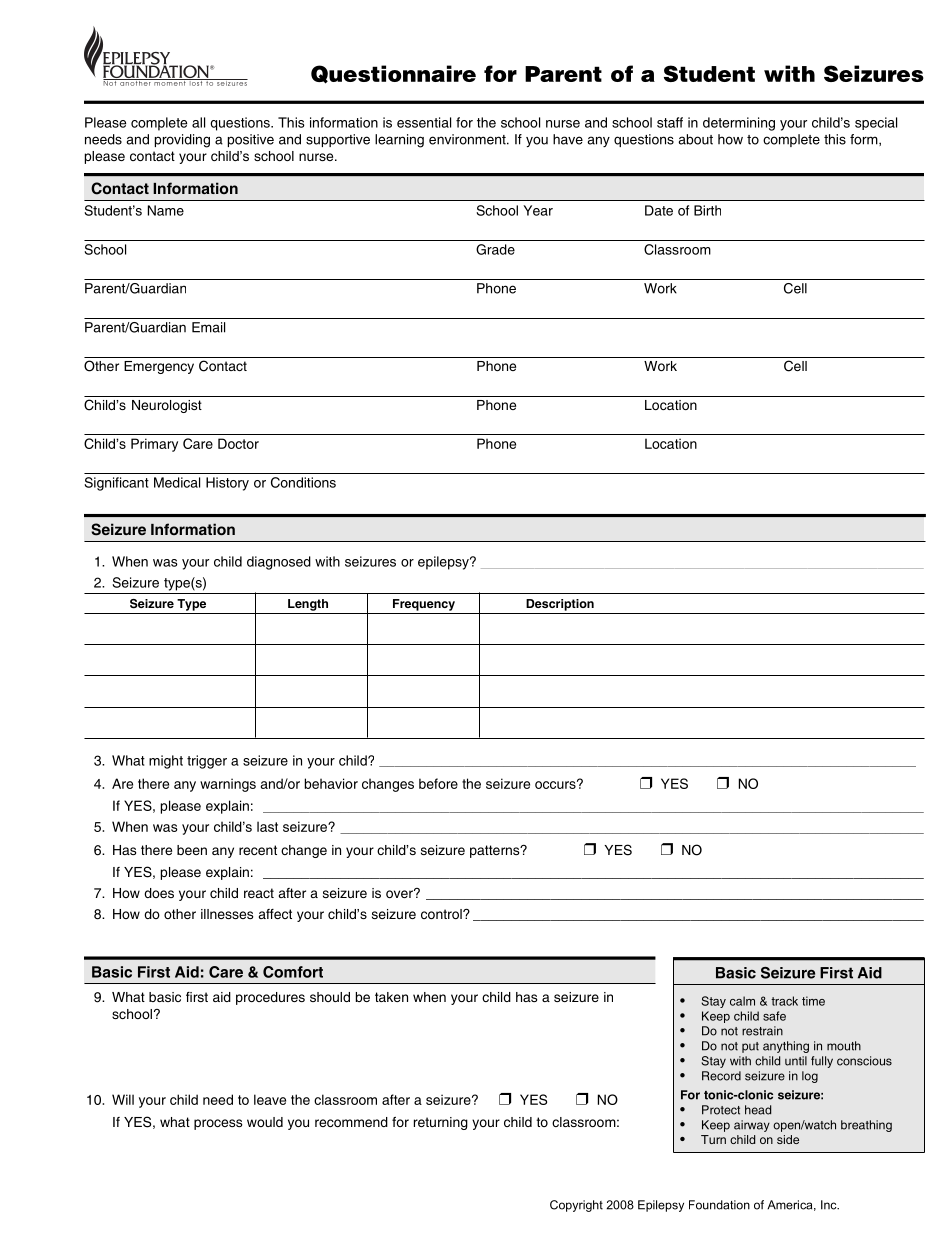 The image size is (952, 1233). Describe the element at coordinates (218, 1124) in the image. I see `process` at that location.
